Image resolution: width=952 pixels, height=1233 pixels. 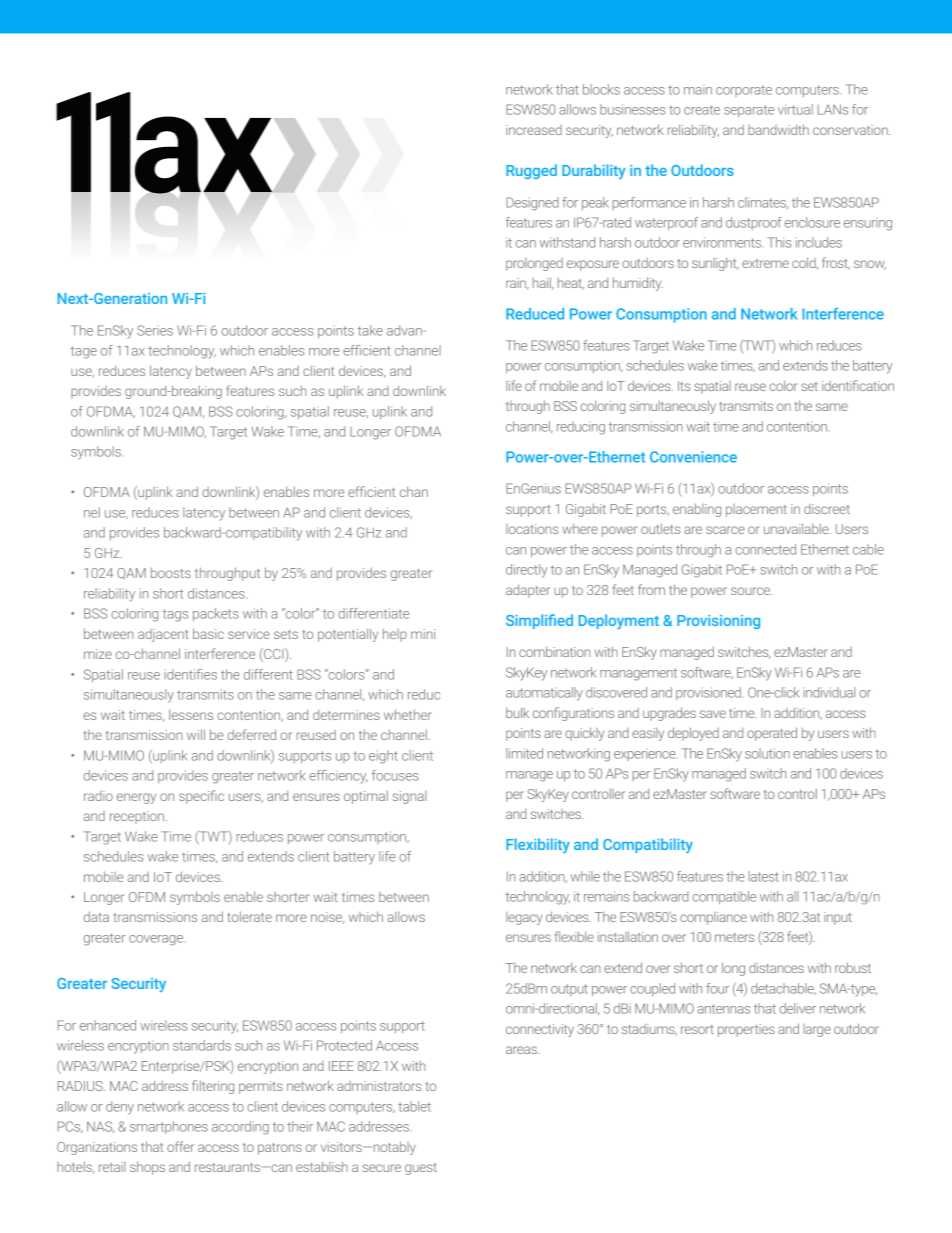 What do you see at coordinates (155, 330) in the screenshot?
I see `Series` at bounding box center [155, 330].
